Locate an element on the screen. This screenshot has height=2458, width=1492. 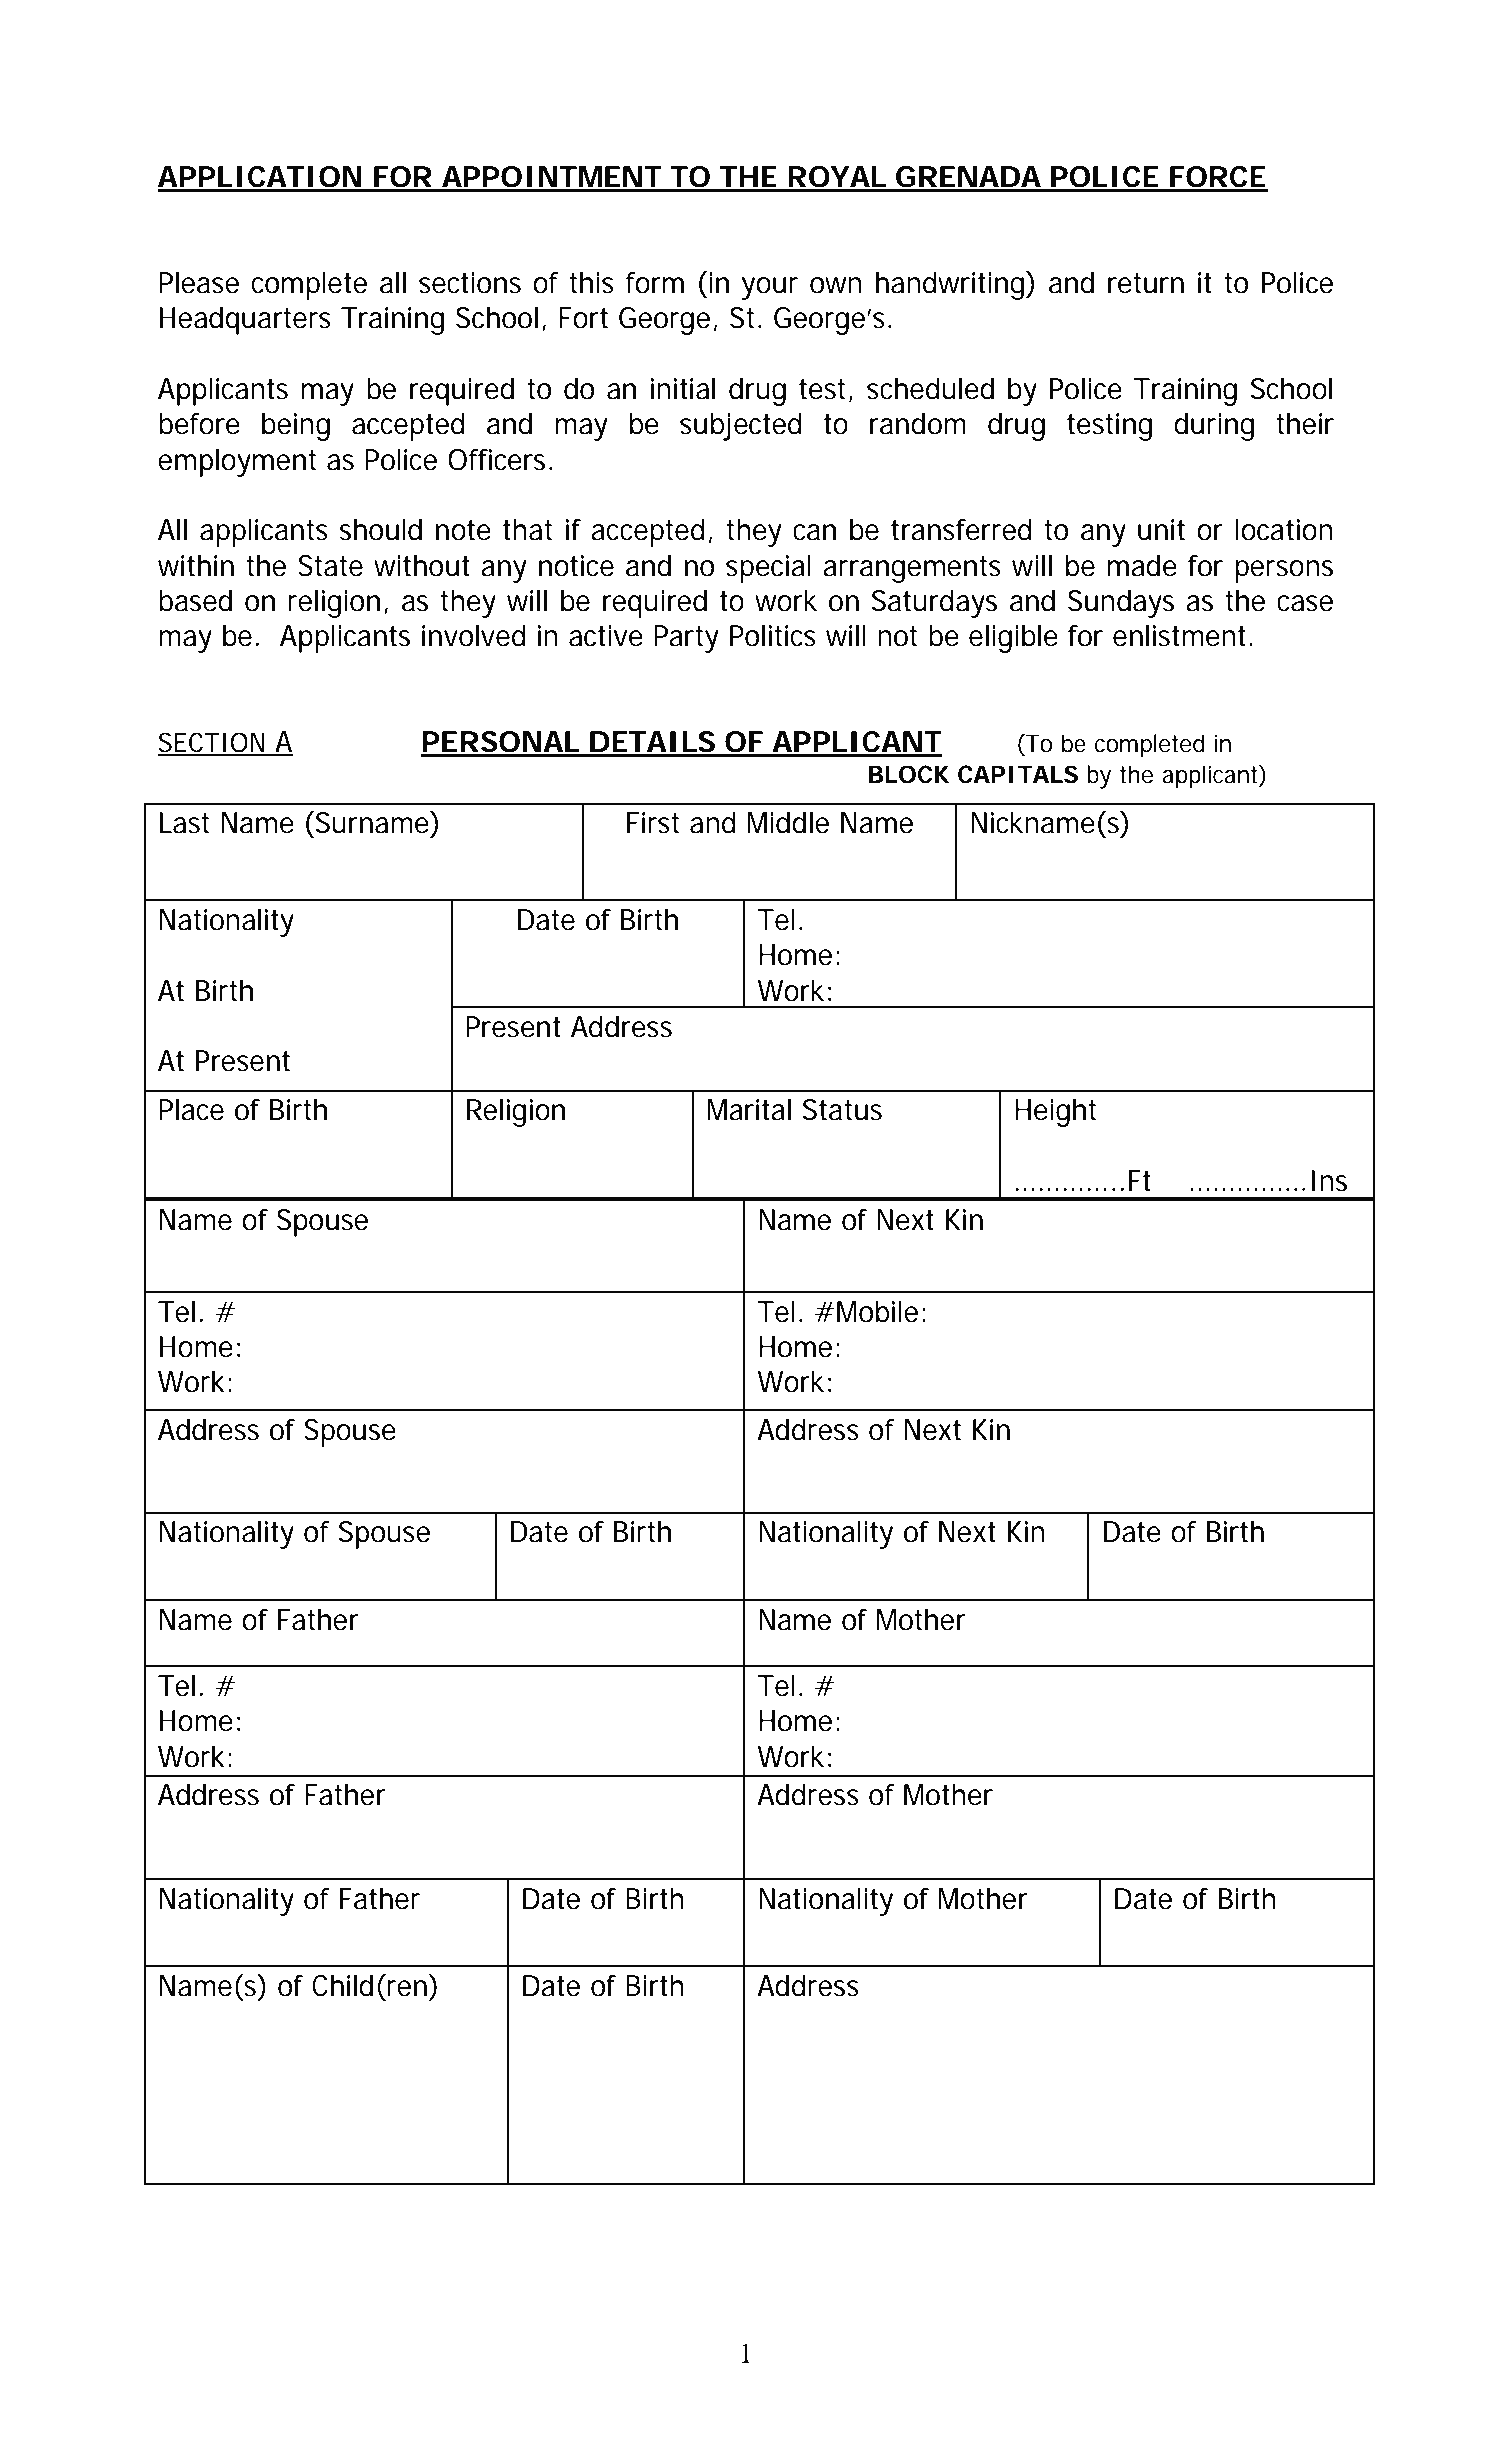
based is located at coordinates (195, 601).
